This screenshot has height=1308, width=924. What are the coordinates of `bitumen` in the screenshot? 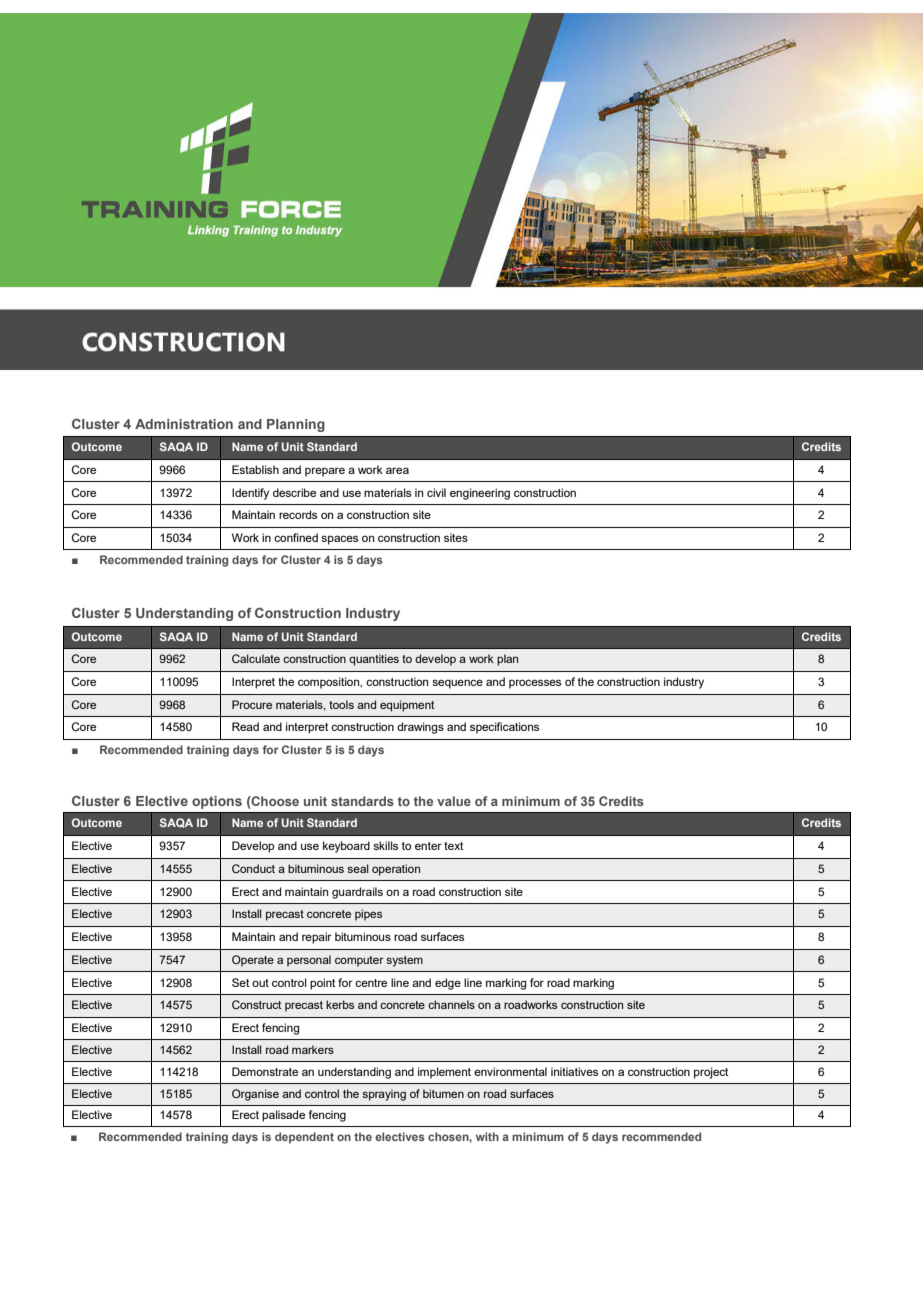 It's located at (443, 1093).
